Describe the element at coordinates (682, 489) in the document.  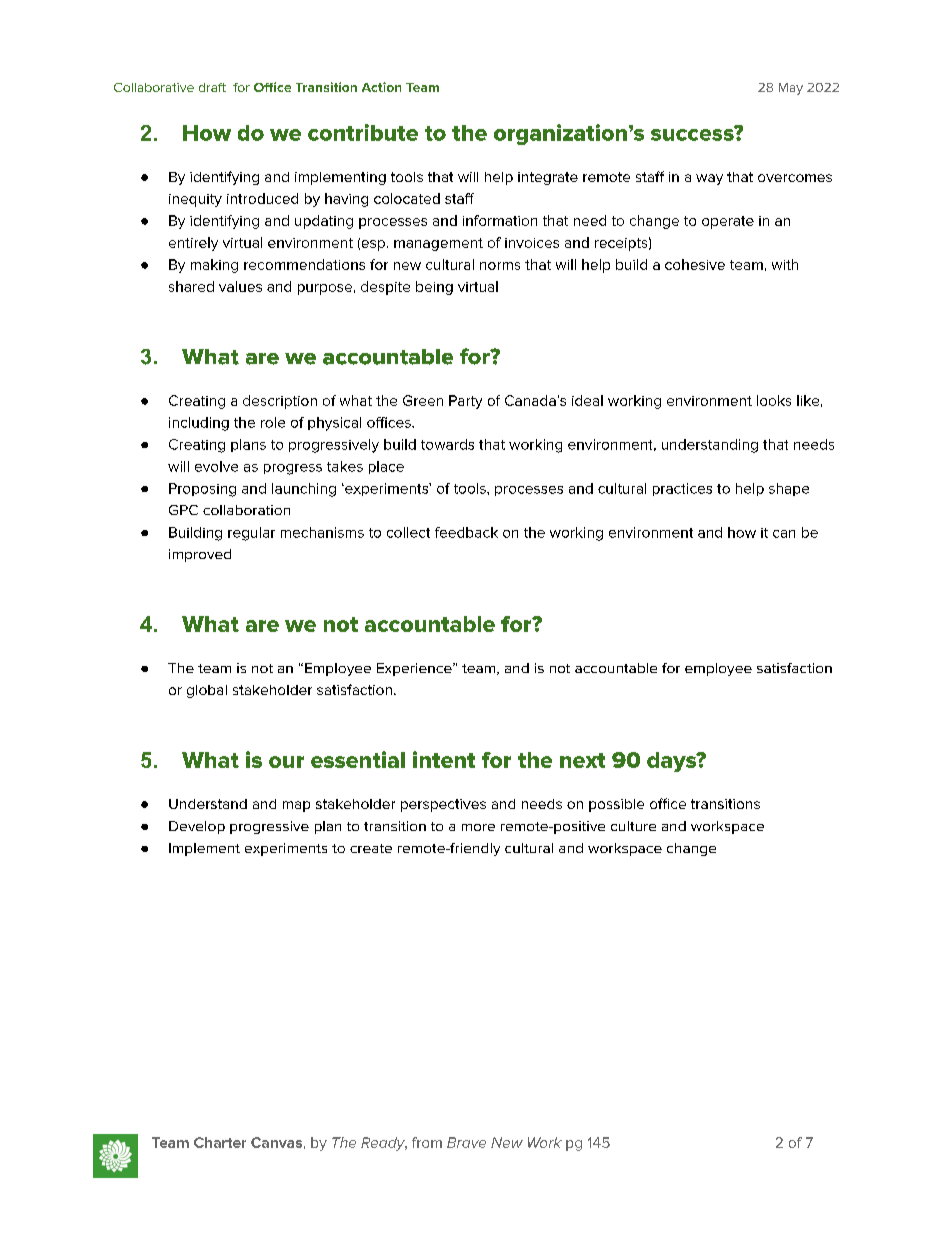
I see `practices` at that location.
